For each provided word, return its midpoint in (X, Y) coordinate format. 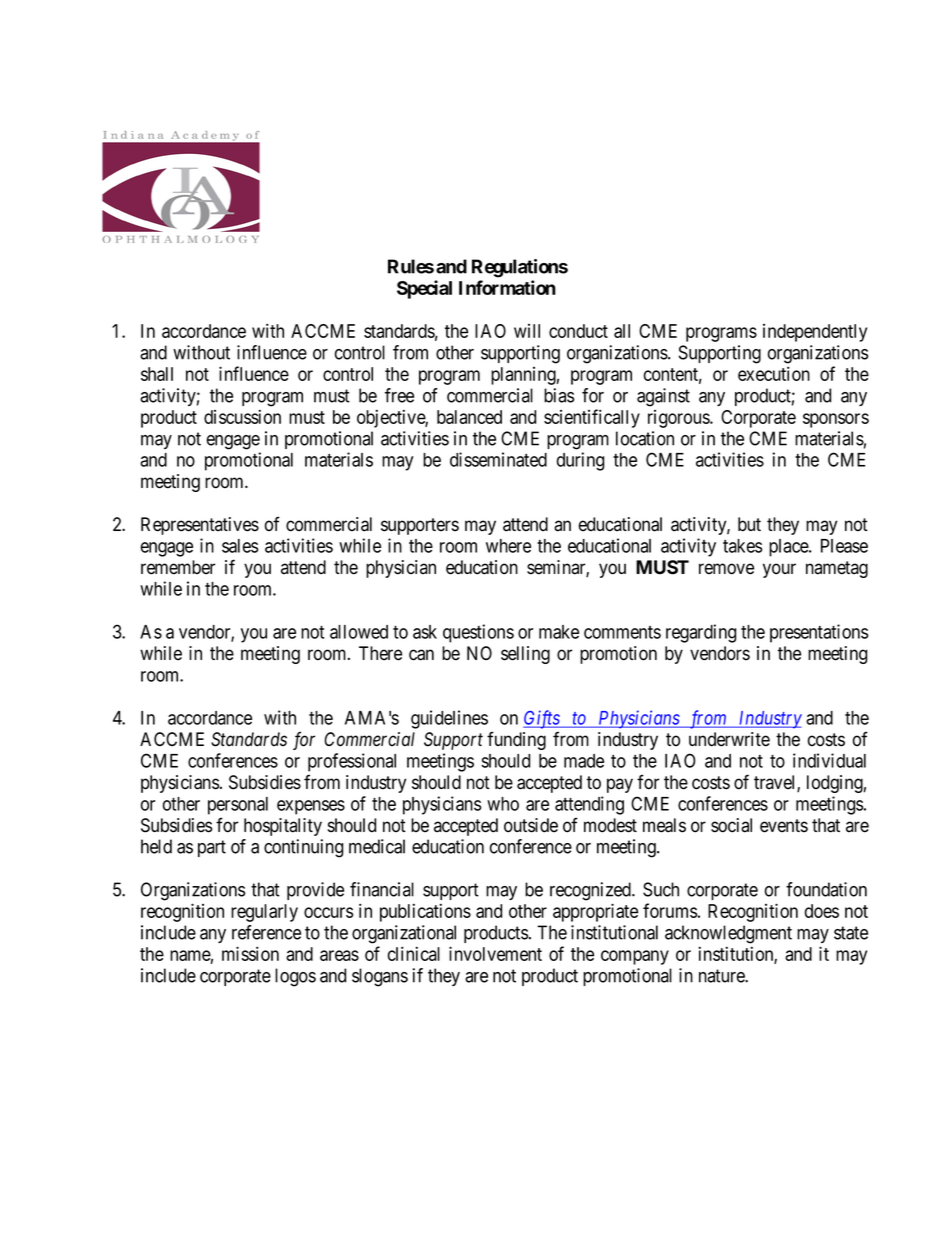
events (784, 826)
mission (250, 953)
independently (815, 333)
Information (507, 287)
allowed (359, 632)
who (503, 804)
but (749, 524)
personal (238, 806)
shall (157, 374)
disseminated (498, 459)
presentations (819, 633)
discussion (242, 416)
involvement (495, 953)
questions (478, 633)
